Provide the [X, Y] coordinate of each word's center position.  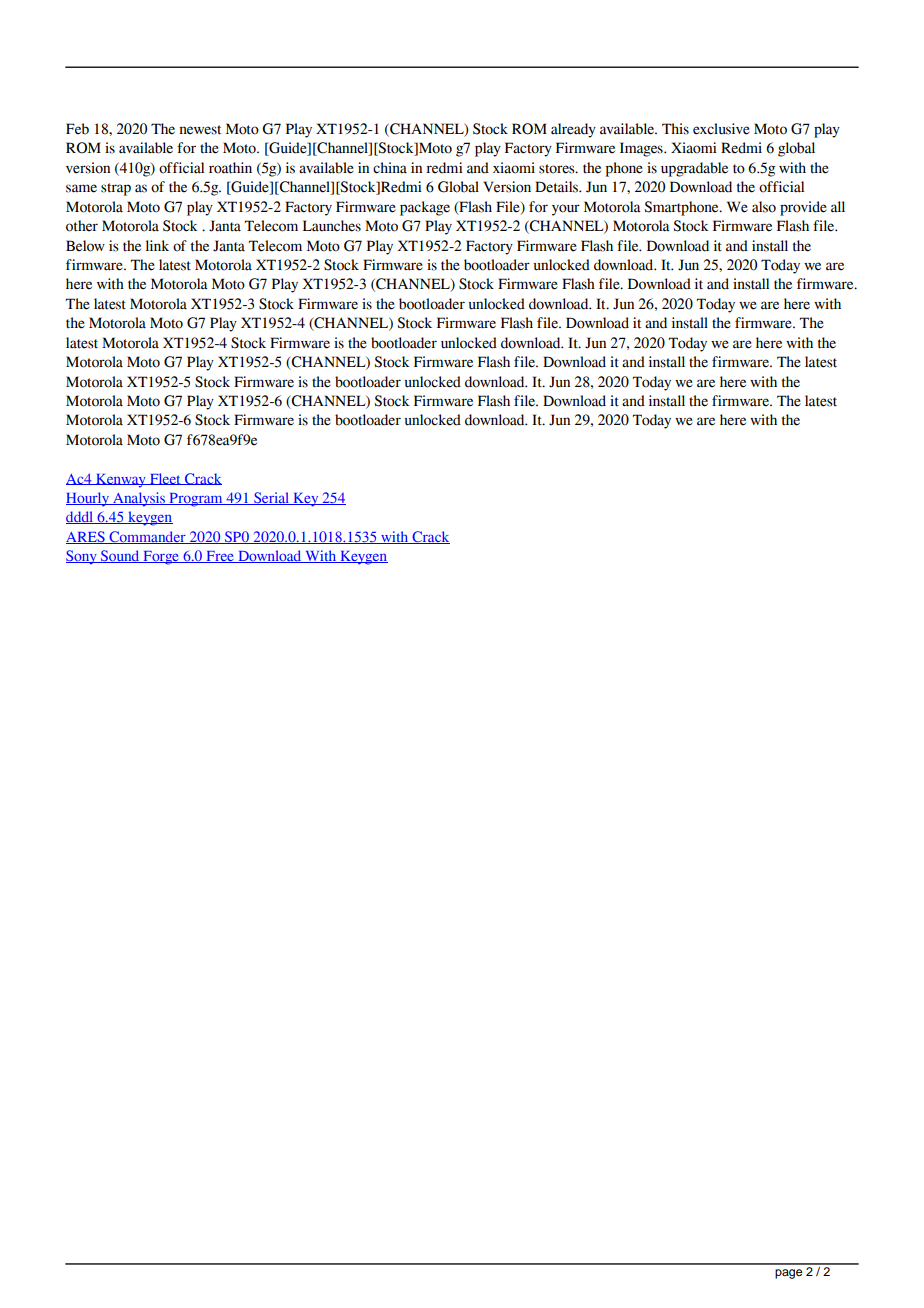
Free [220, 557]
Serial [272, 498]
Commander [147, 537]
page [788, 1274]
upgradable [694, 169]
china [390, 168]
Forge [161, 558]
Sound [120, 556]
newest [200, 130]
